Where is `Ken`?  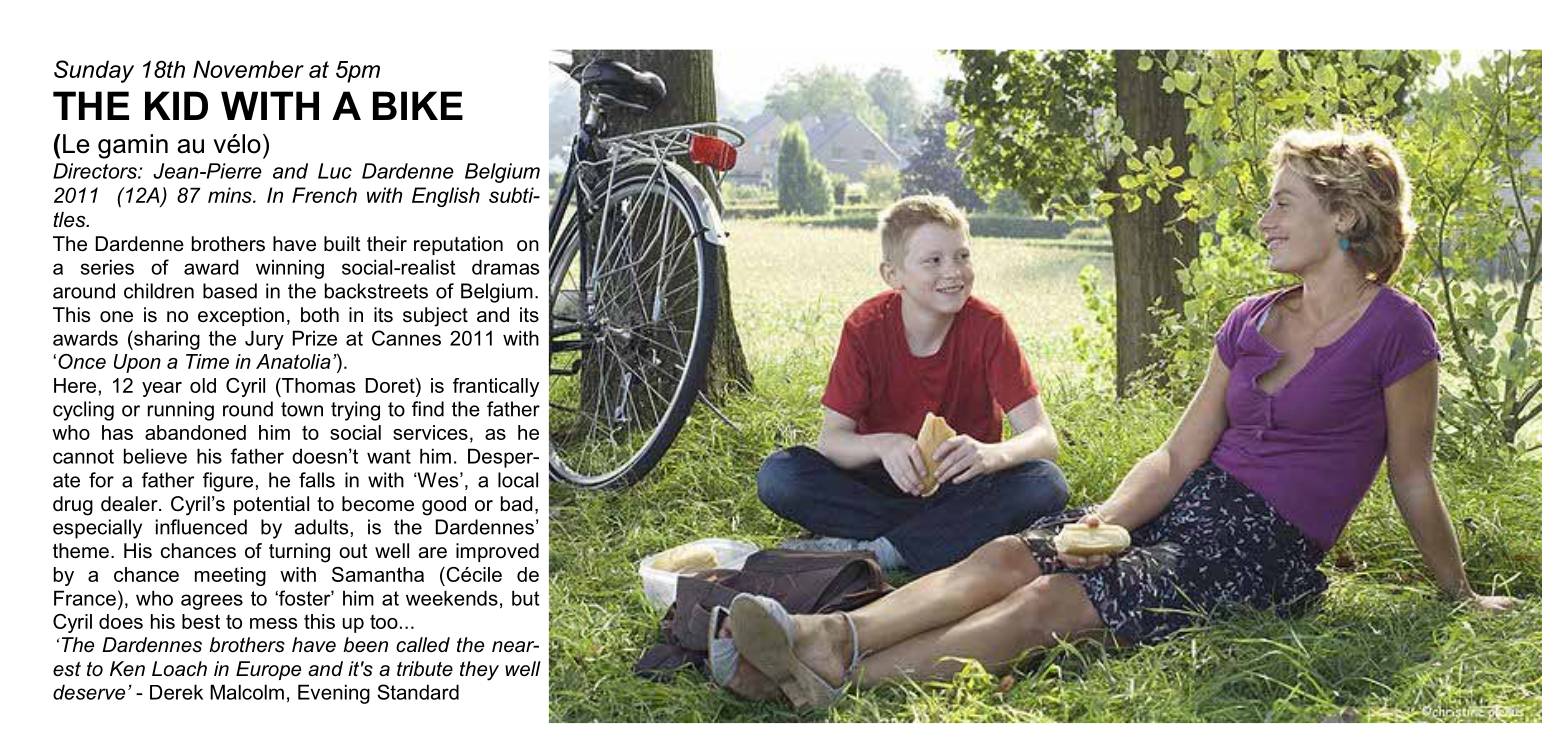 Ken is located at coordinates (127, 669).
